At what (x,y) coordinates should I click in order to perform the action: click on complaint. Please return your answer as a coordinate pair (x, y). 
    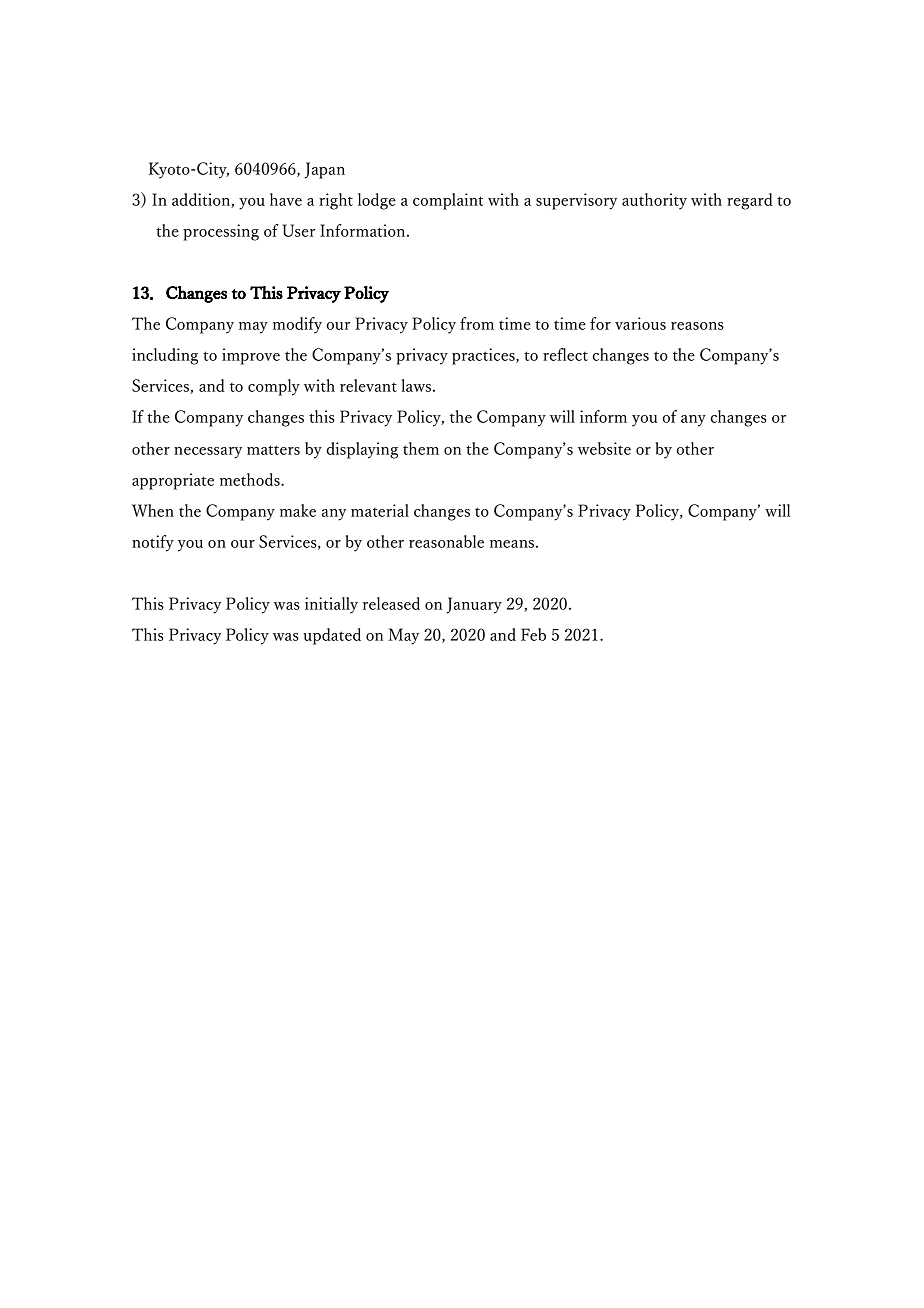
    Looking at the image, I should click on (448, 201).
